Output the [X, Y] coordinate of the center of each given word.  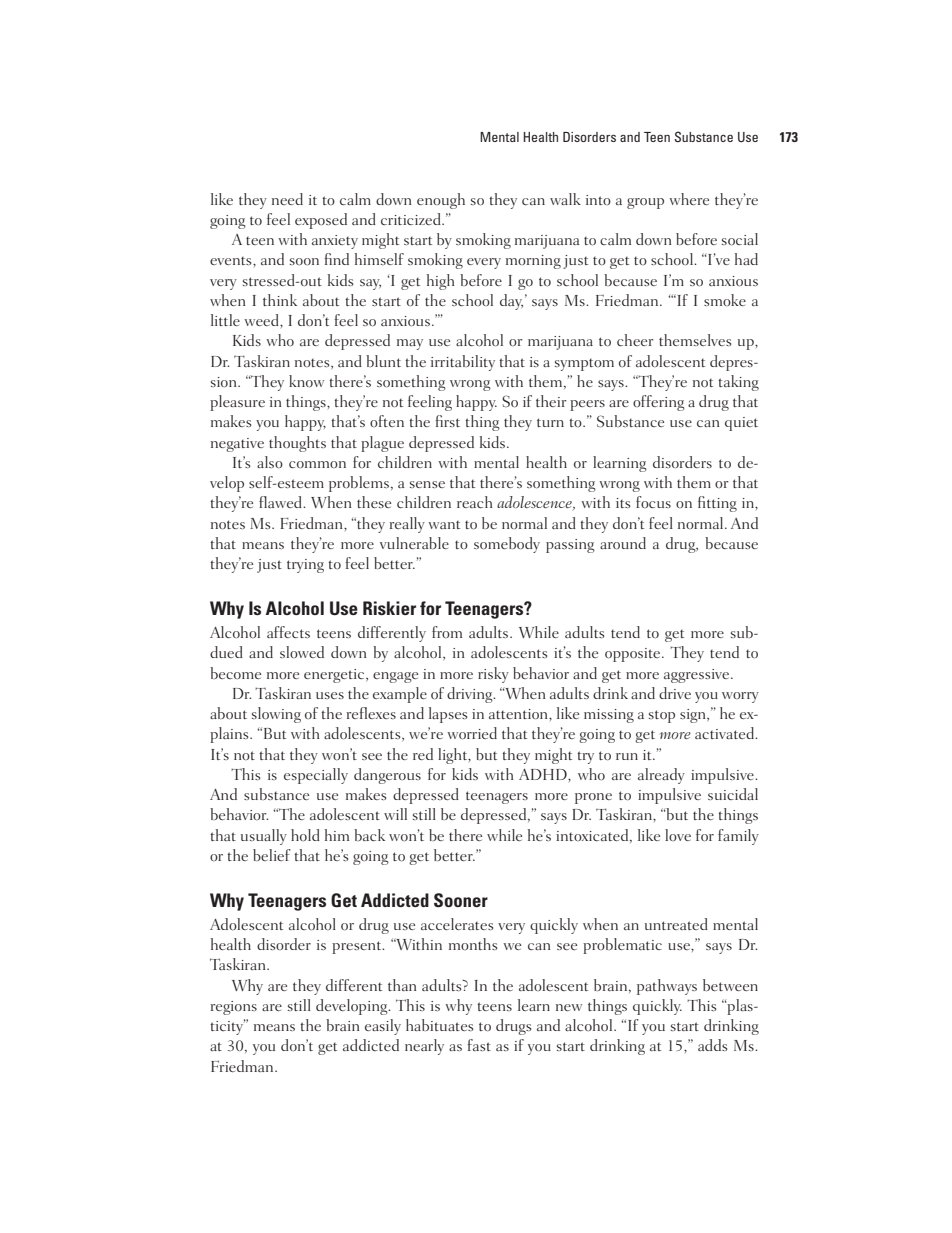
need [287, 199]
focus [653, 502]
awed [286, 502]
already [661, 776]
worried [472, 733]
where [689, 199]
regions [233, 1008]
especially [316, 776]
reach [475, 502]
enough [441, 201]
